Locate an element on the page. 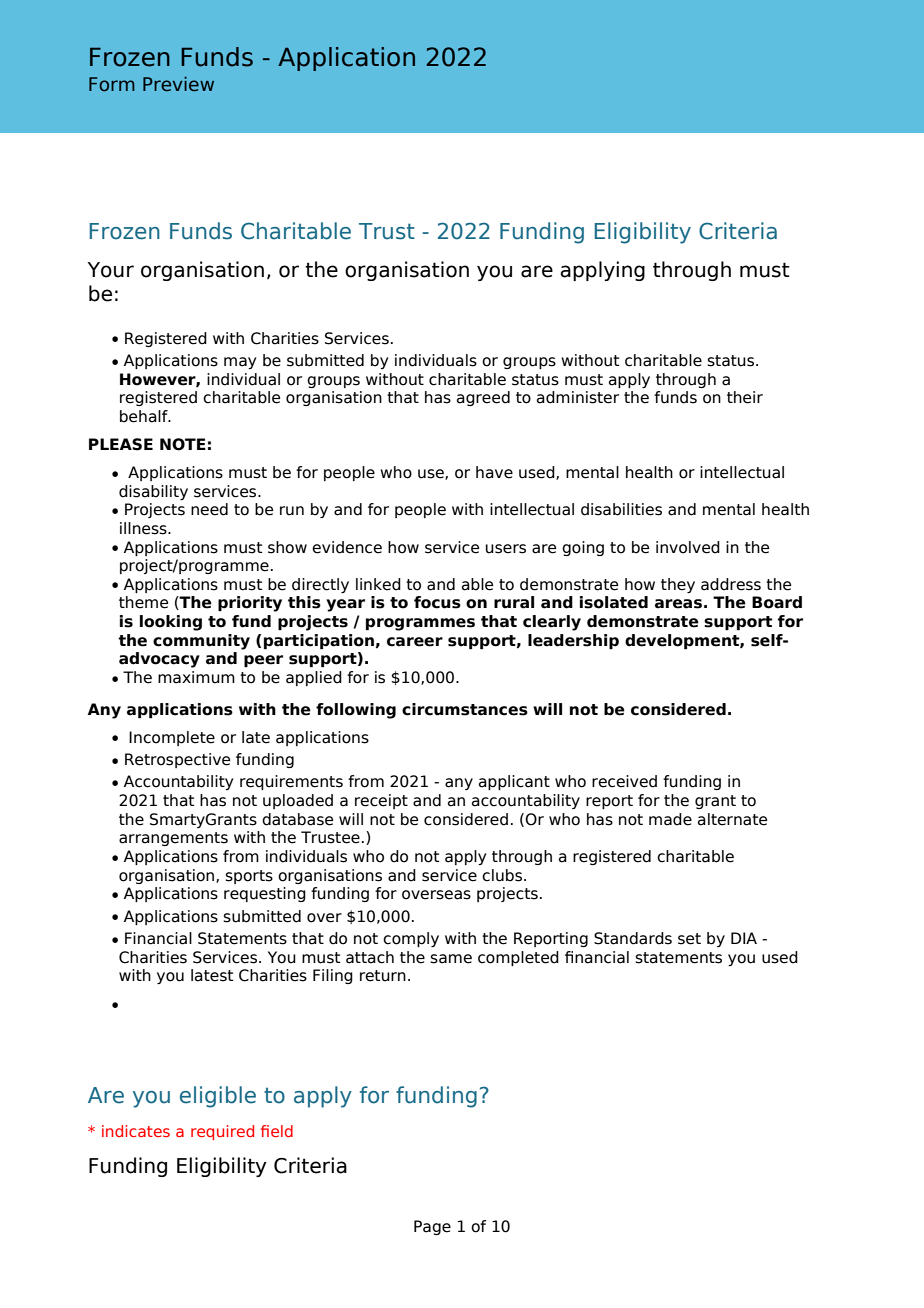 This page has width=924, height=1308. agreed is located at coordinates (483, 398).
